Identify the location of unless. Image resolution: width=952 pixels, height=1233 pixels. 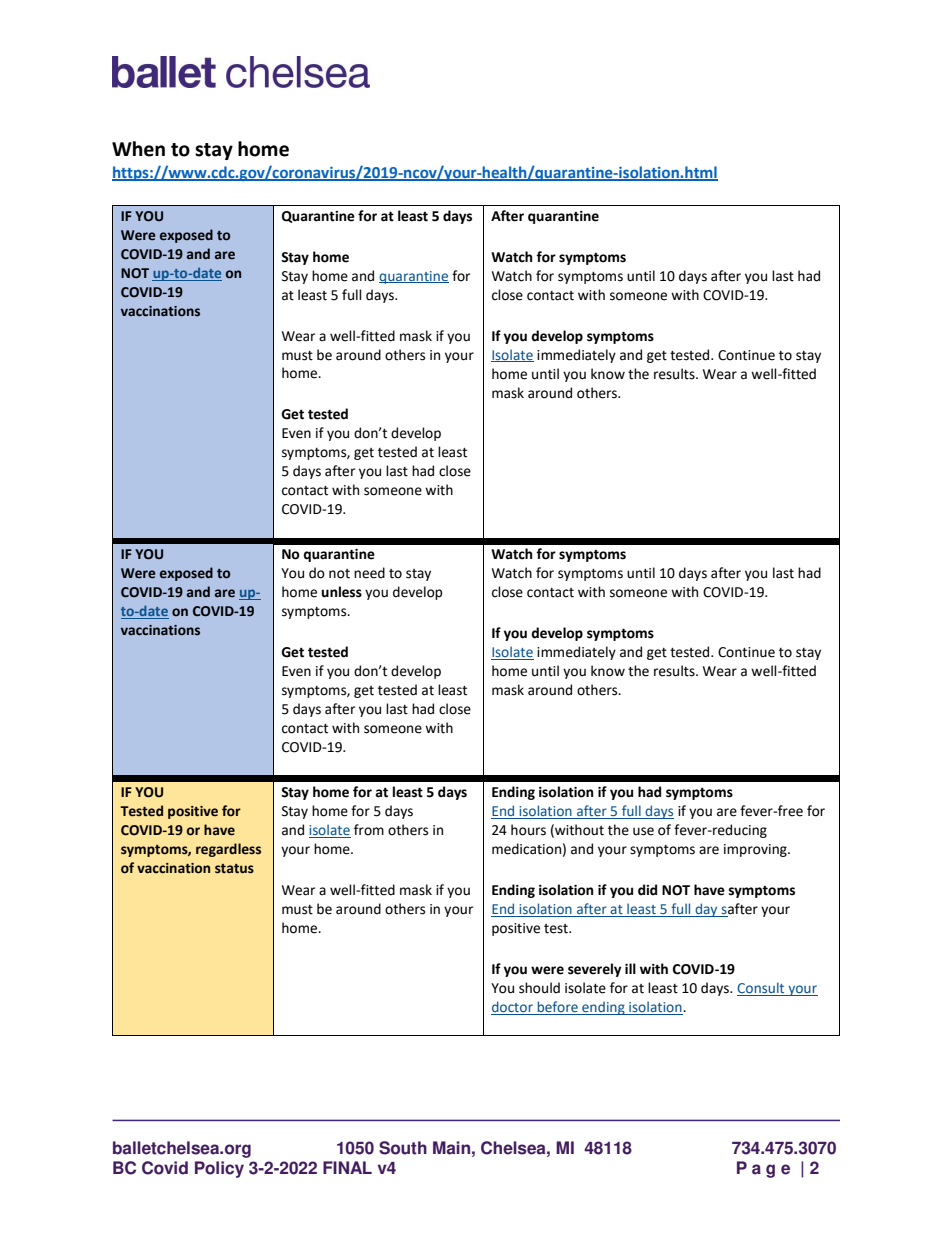
(341, 592).
